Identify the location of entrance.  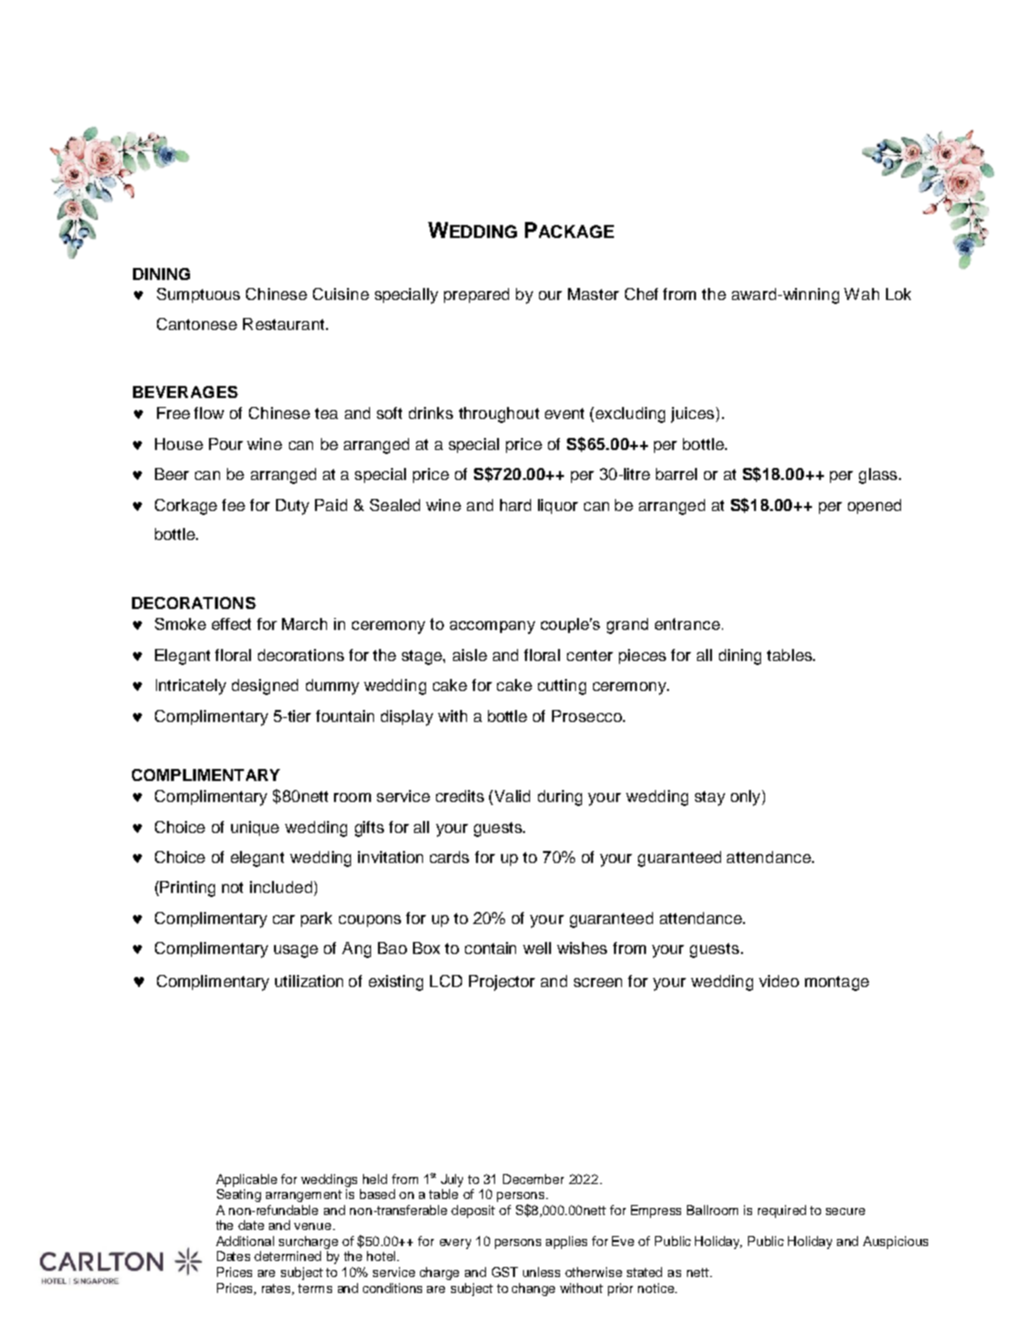
(687, 624).
